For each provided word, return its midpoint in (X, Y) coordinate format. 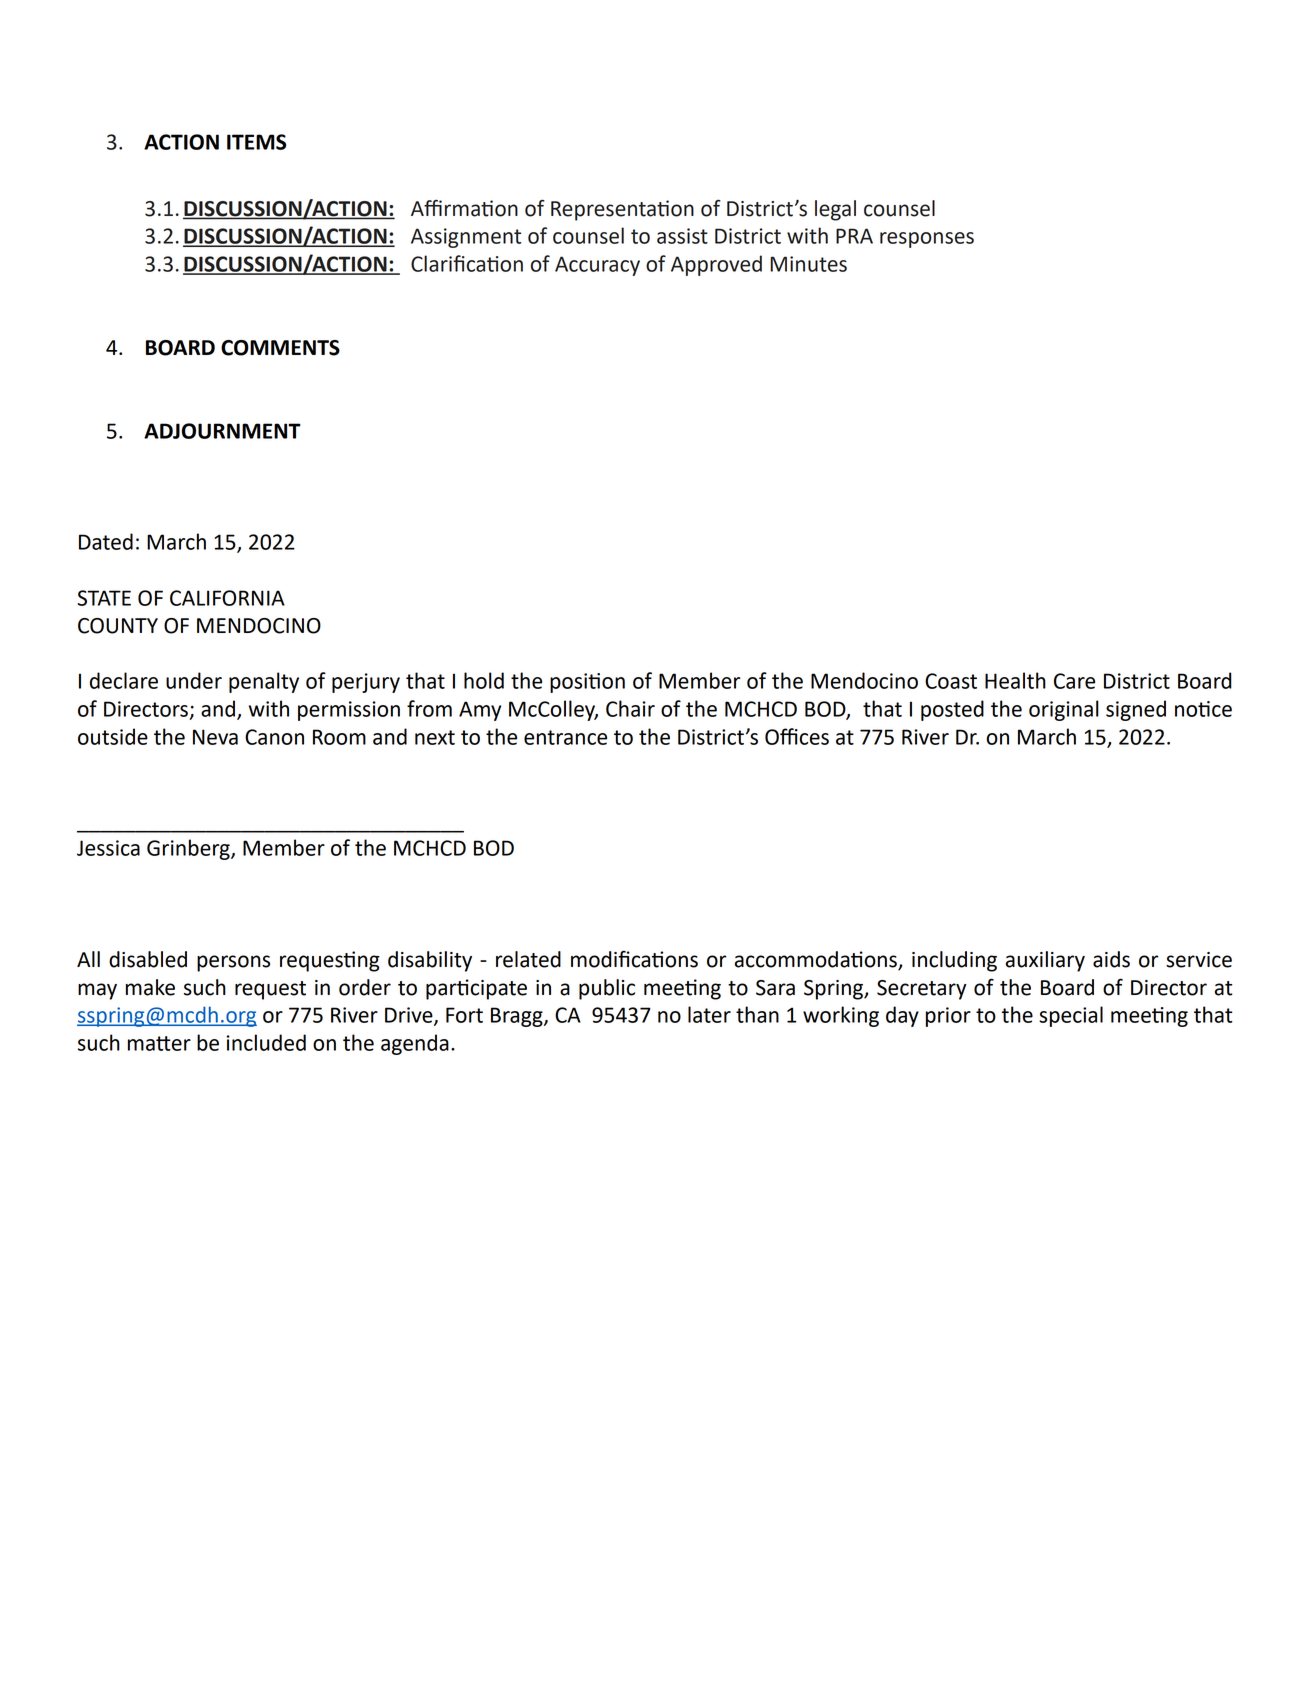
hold (484, 680)
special (1071, 1016)
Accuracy (597, 266)
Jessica (108, 848)
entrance (565, 737)
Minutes (808, 264)
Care (1074, 681)
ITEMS (256, 142)
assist (682, 236)
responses (927, 240)
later (709, 1014)
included (266, 1042)
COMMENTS (280, 348)
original (1064, 710)
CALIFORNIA (227, 598)
